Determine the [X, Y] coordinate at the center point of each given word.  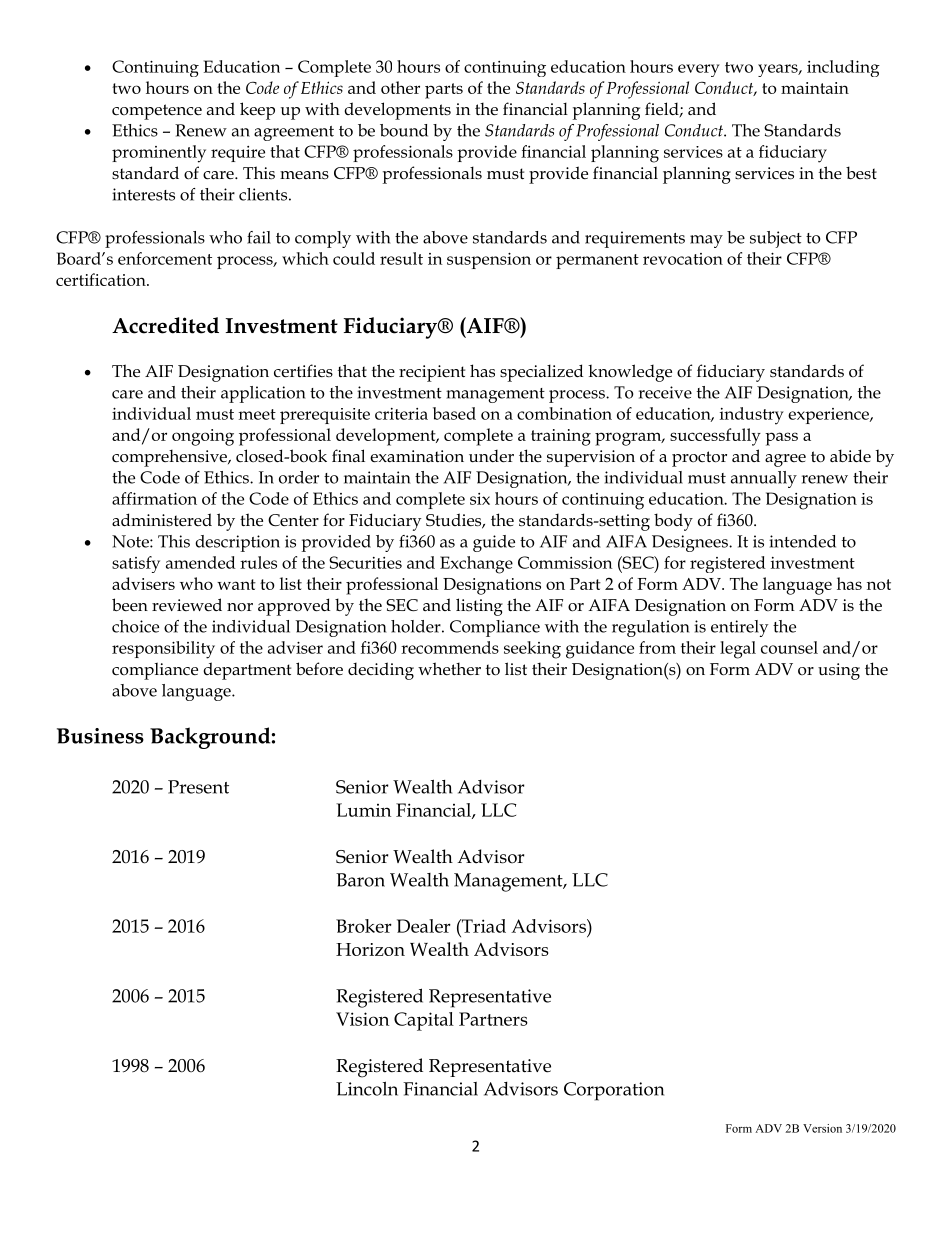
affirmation [154, 498]
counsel [789, 647]
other [400, 87]
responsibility [163, 650]
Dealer [424, 926]
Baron [360, 880]
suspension [489, 261]
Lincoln [367, 1088]
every [699, 70]
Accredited [165, 325]
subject [776, 239]
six [480, 499]
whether [449, 669]
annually [764, 479]
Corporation [614, 1091]
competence [157, 112]
